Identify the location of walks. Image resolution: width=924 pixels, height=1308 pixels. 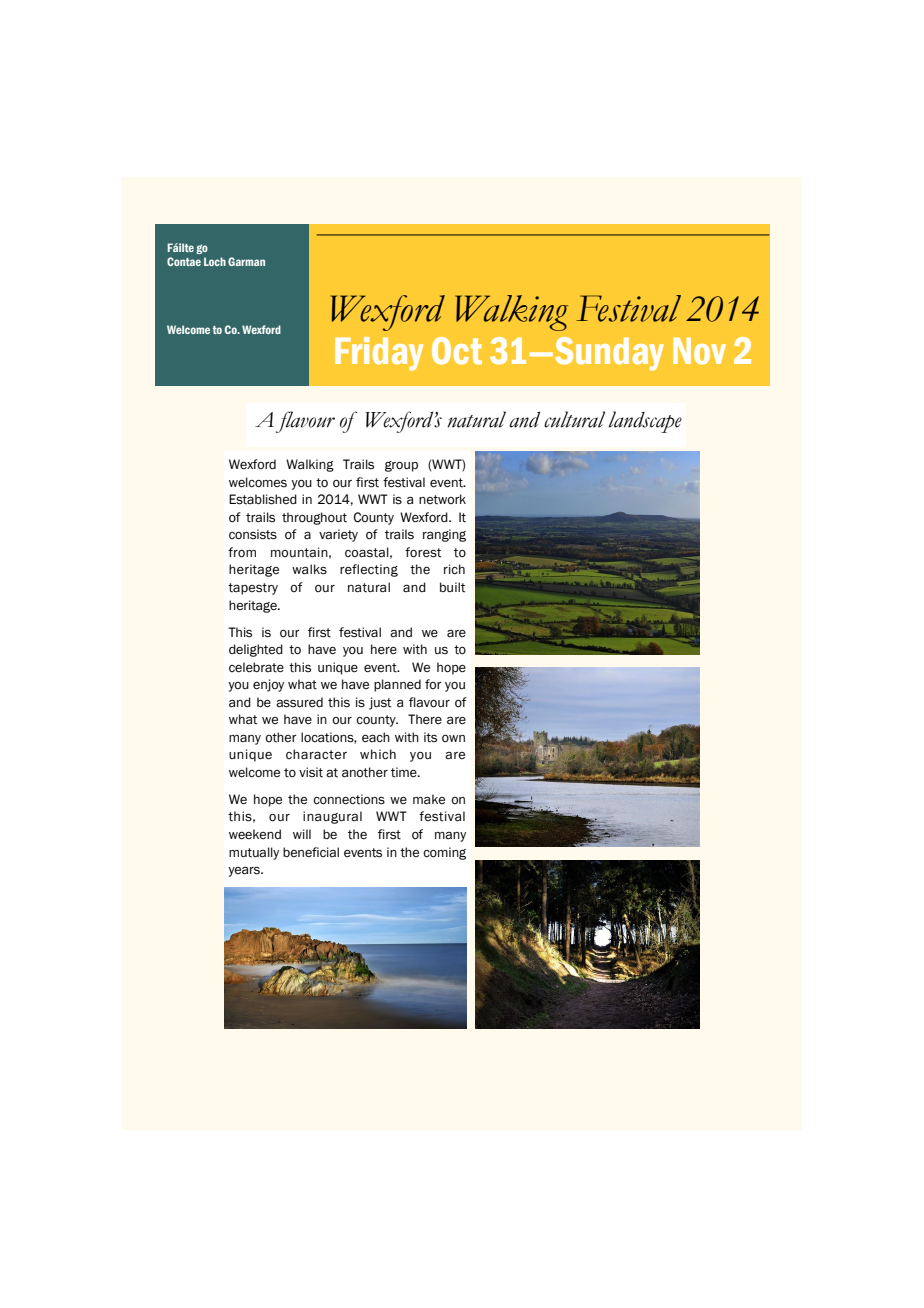
(309, 569).
